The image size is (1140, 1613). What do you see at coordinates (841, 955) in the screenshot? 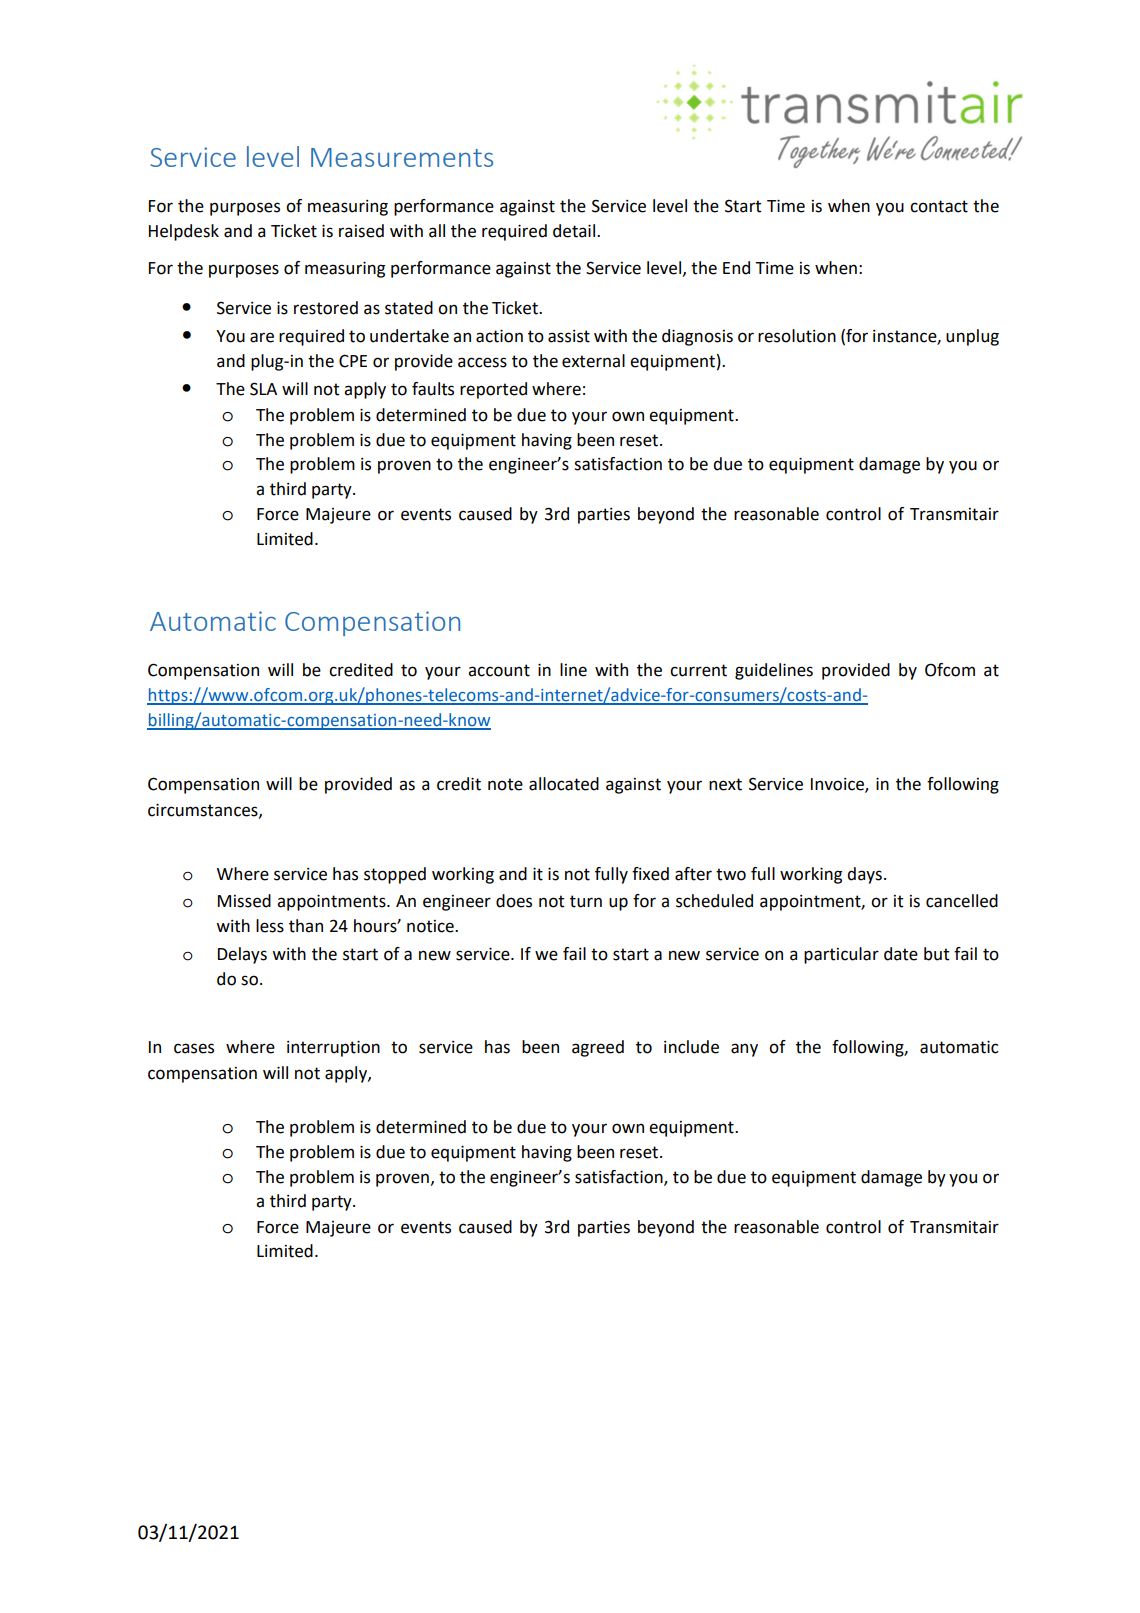
I see `particular` at bounding box center [841, 955].
